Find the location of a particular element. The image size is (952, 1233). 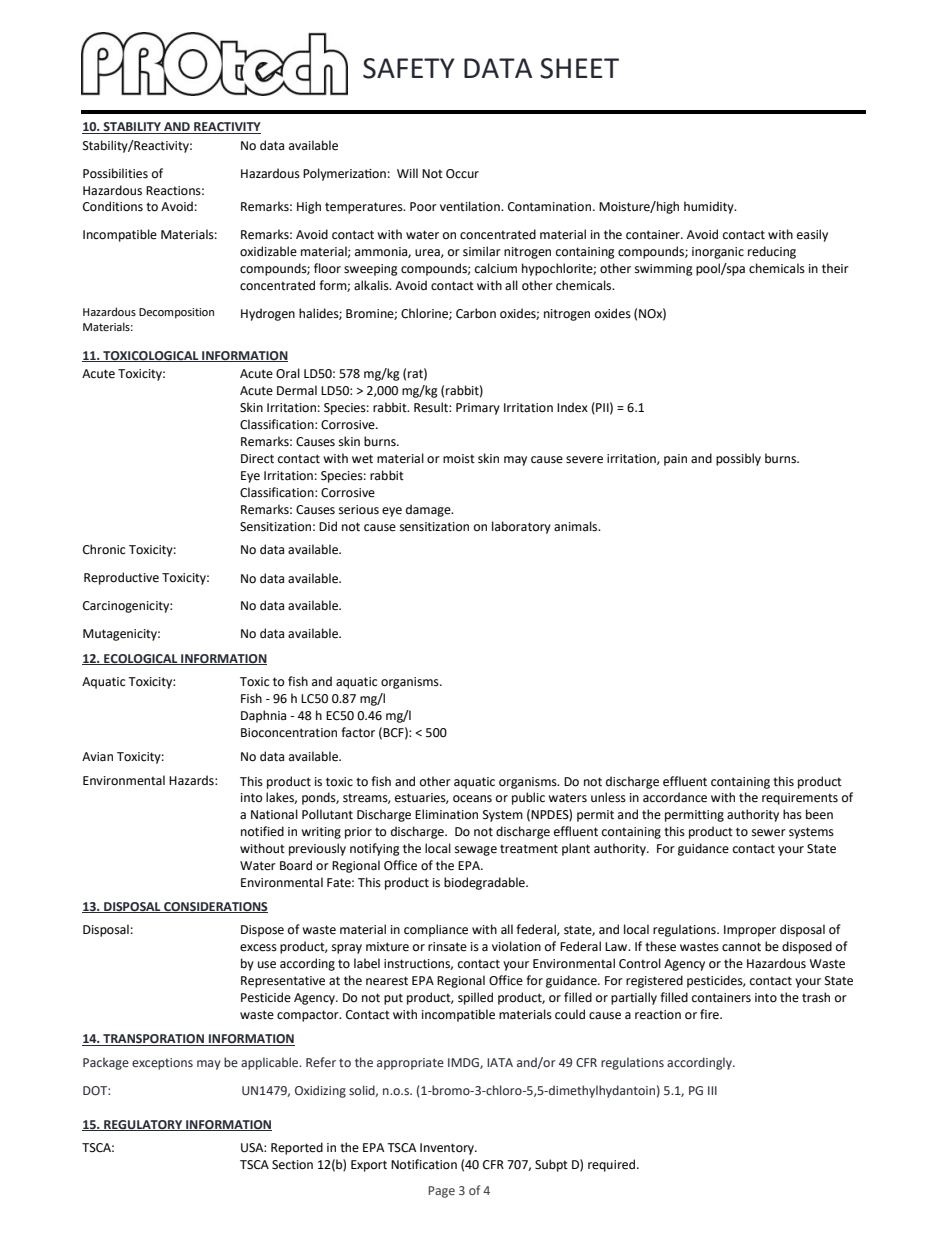

SAFETY is located at coordinates (409, 68).
